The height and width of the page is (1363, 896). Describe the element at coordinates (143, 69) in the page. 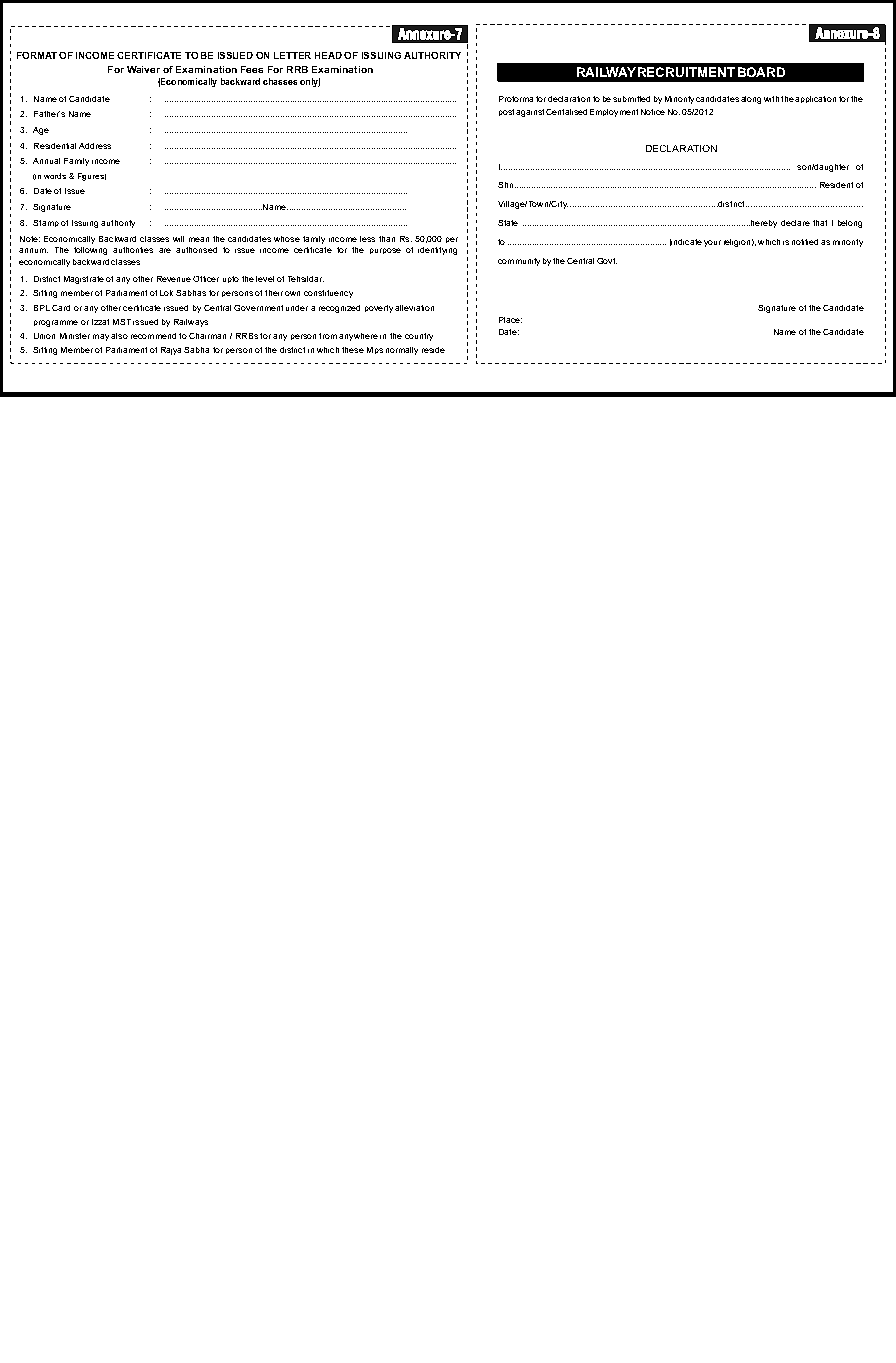

I see `Waiver` at that location.
